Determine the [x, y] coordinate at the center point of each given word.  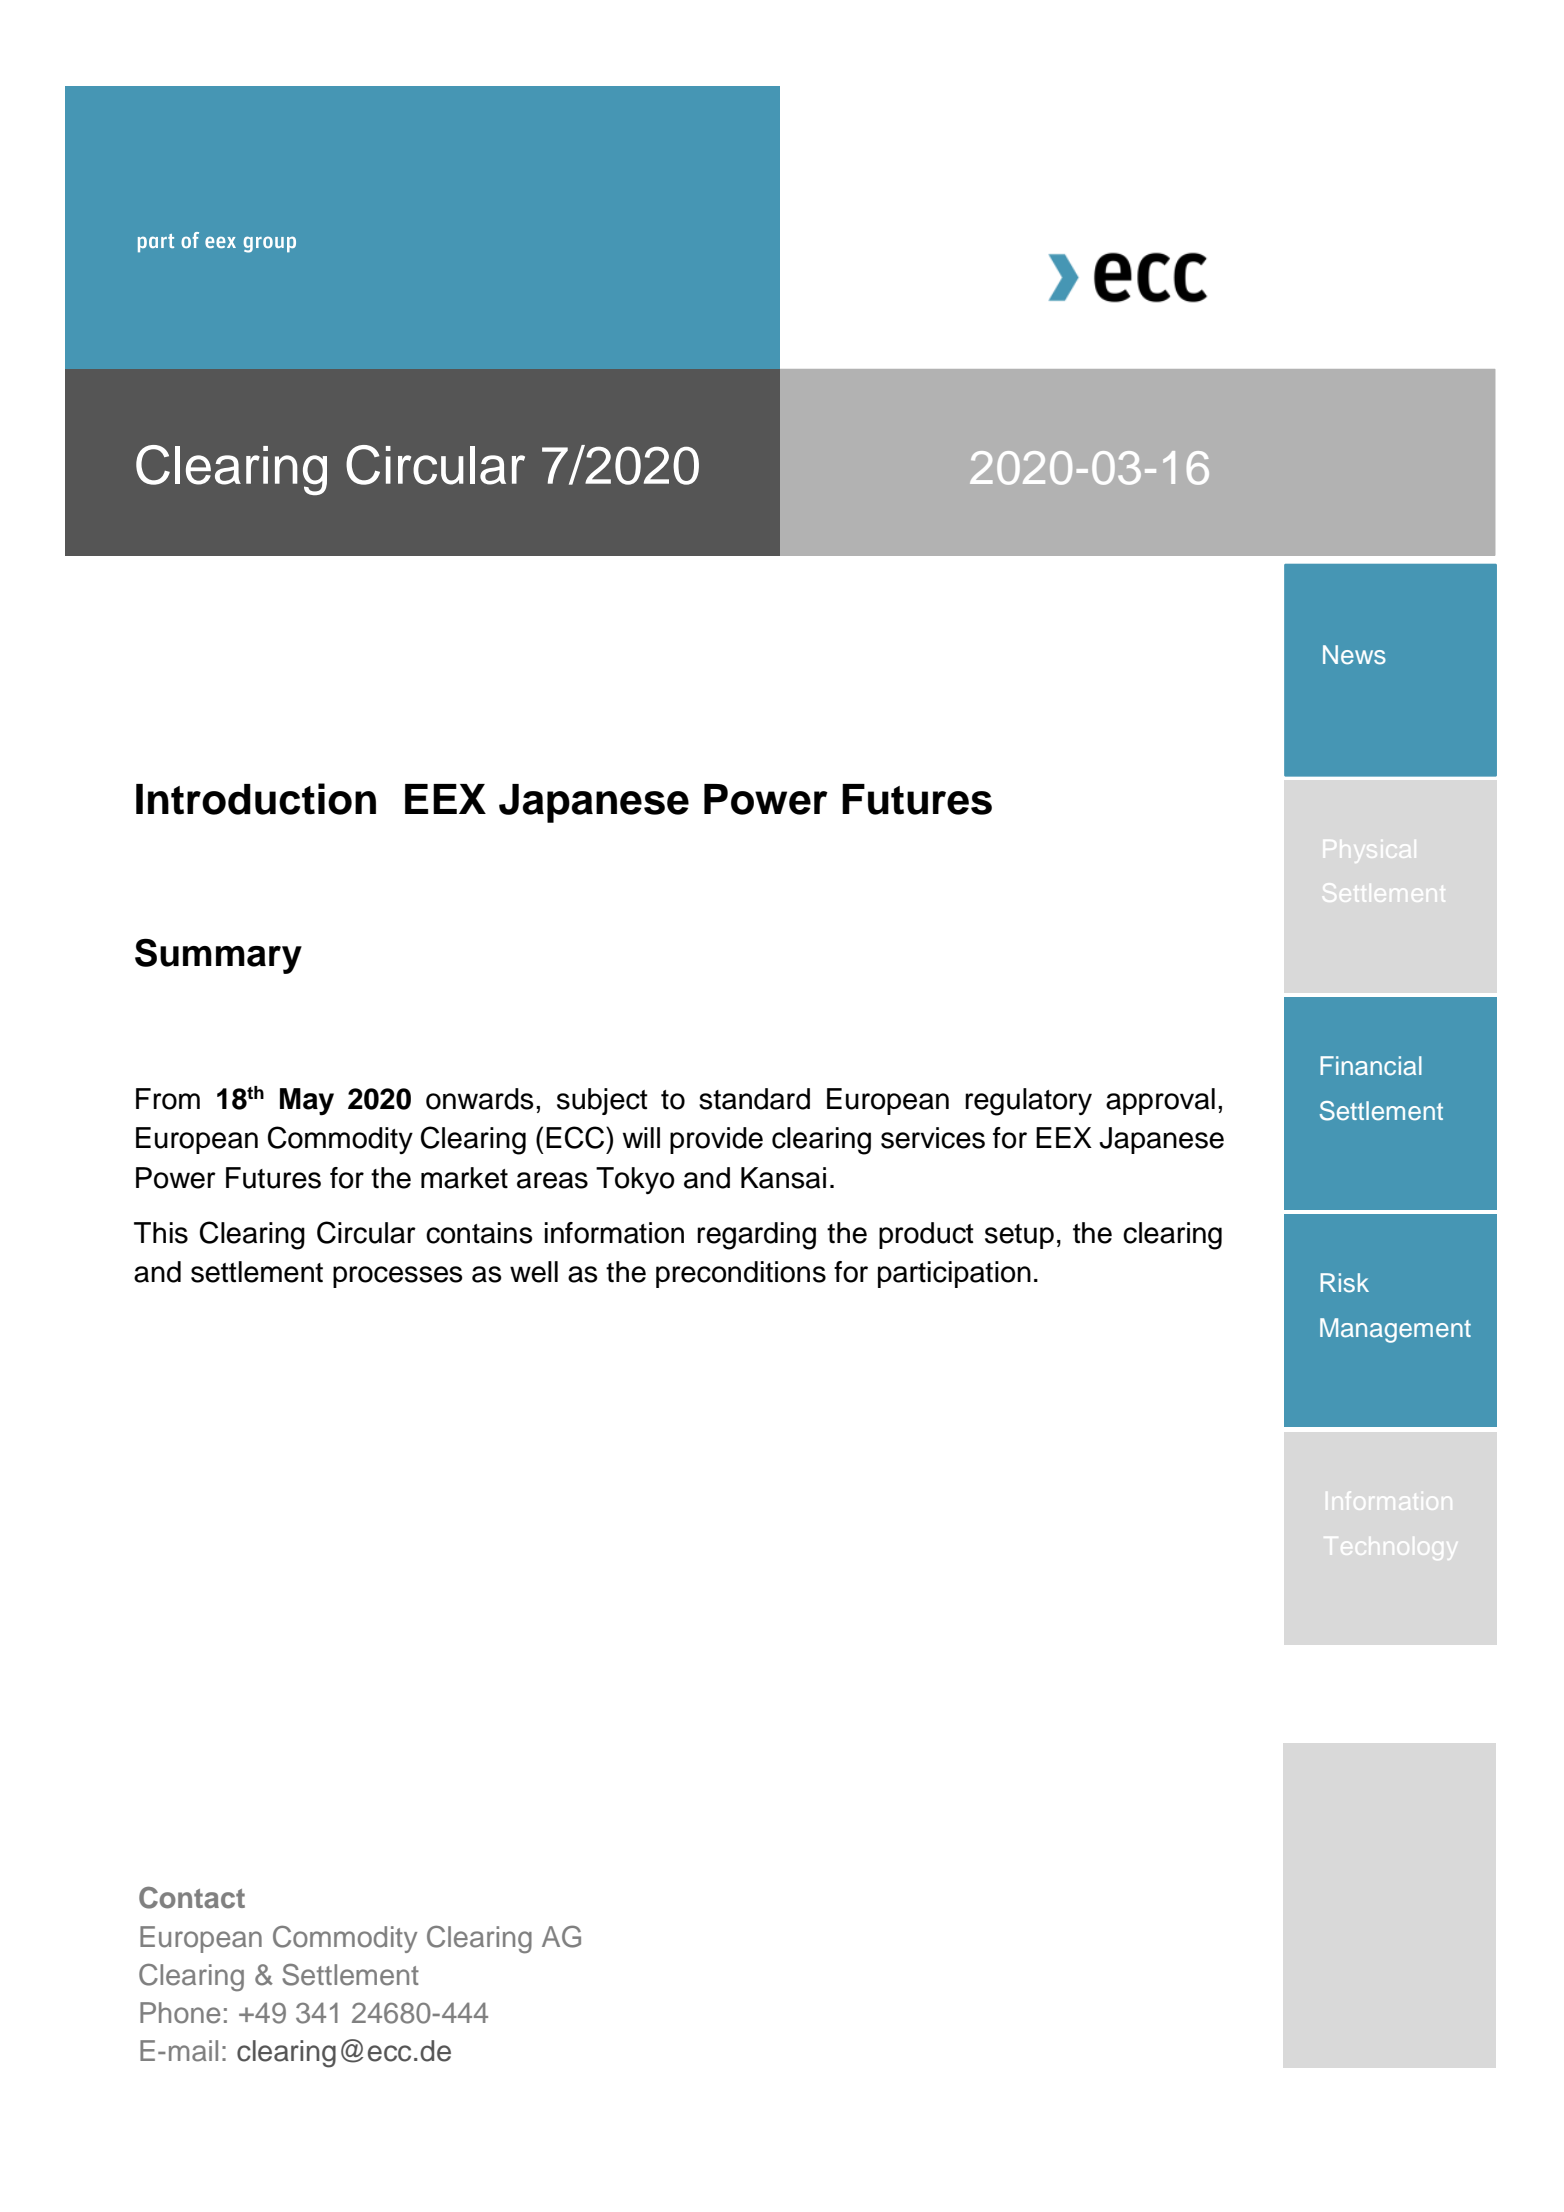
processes [398, 1277]
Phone [180, 2013]
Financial [1371, 1065]
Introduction [256, 799]
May [307, 1102]
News [1354, 655]
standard [754, 1099]
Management [1395, 1330]
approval [1160, 1101]
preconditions [741, 1274]
